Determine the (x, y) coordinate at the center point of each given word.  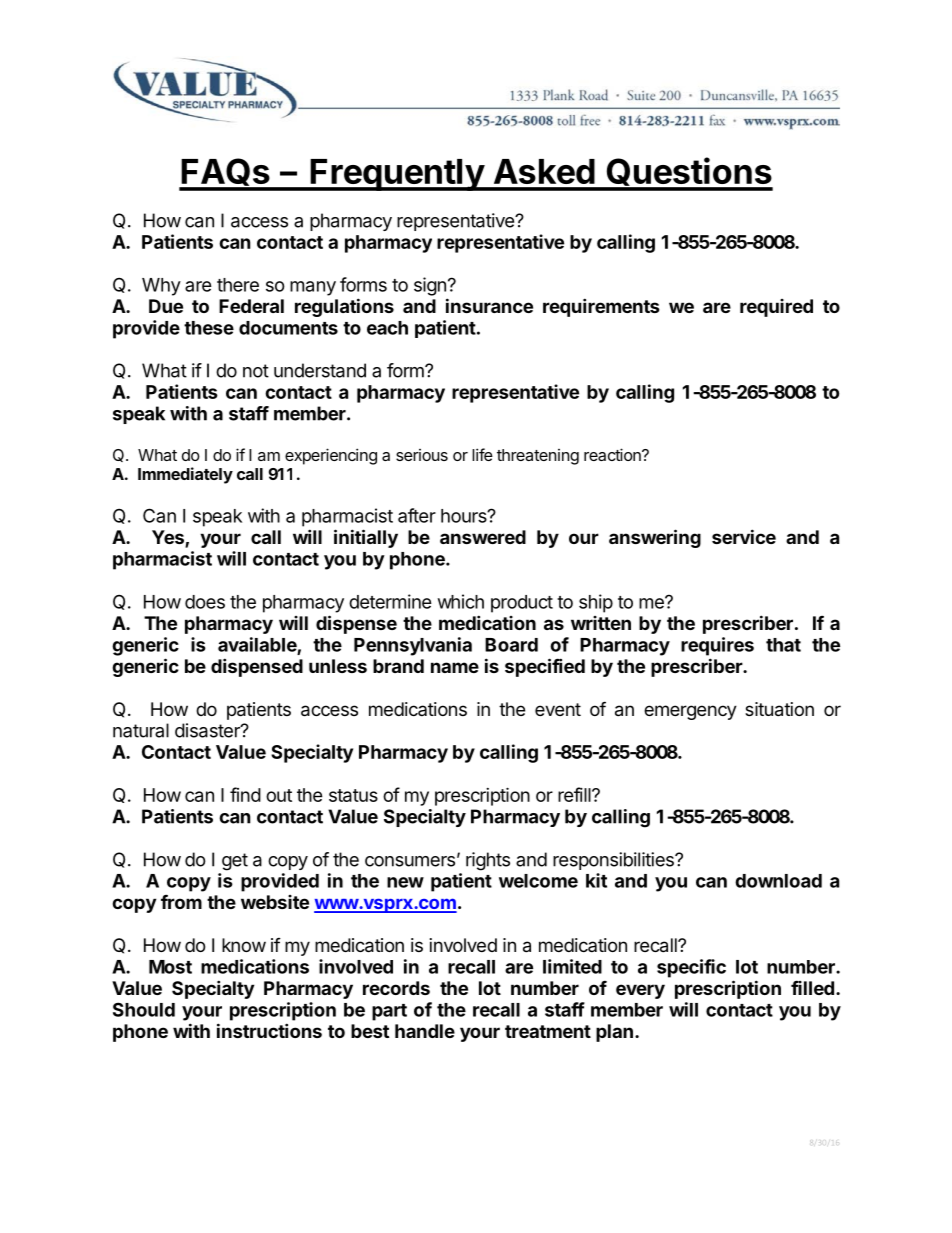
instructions (269, 1030)
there (238, 285)
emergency (690, 712)
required (776, 308)
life (482, 454)
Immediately (185, 475)
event (558, 709)
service (744, 536)
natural (141, 730)
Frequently (397, 175)
